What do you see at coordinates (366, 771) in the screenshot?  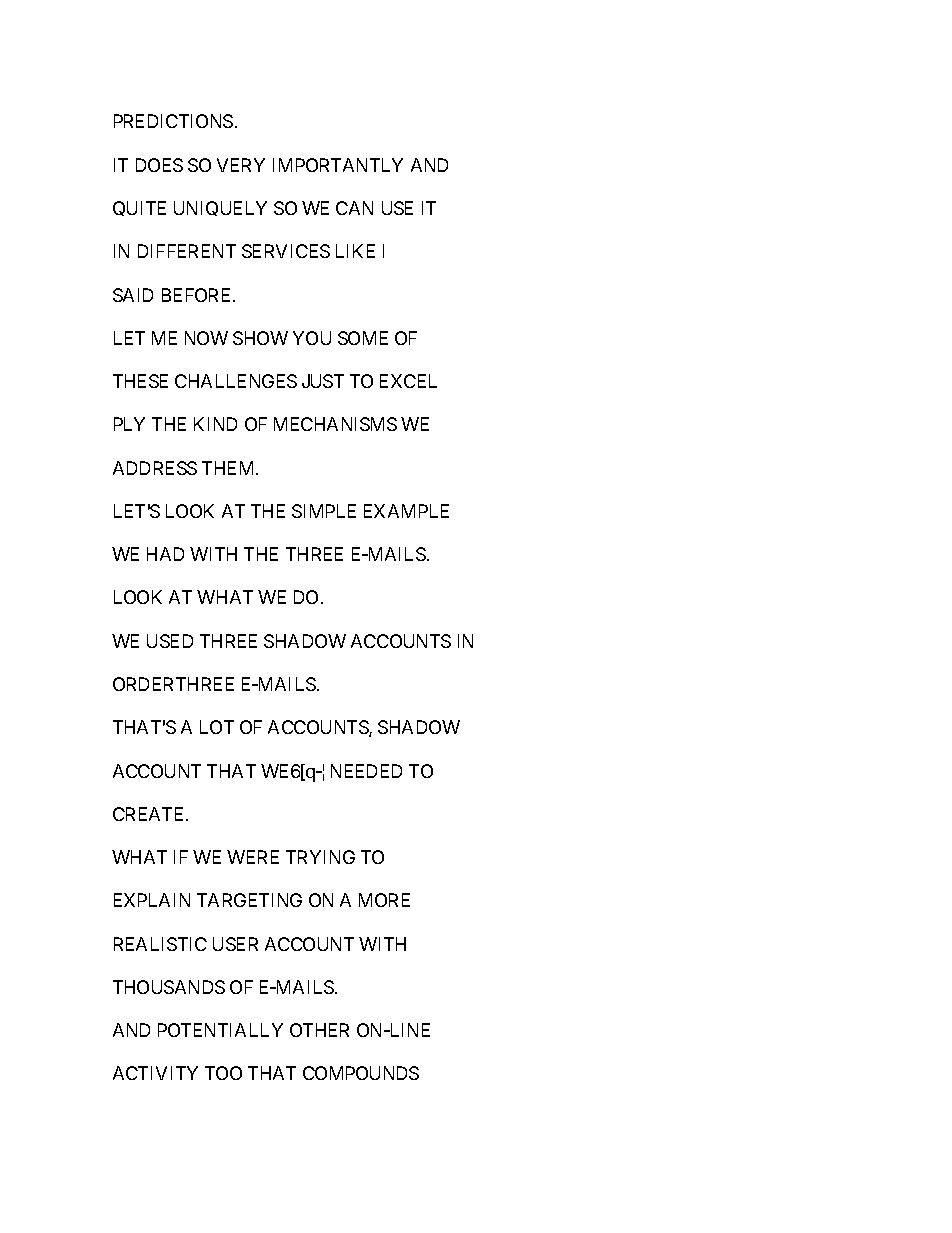 I see `NEEDED` at bounding box center [366, 771].
